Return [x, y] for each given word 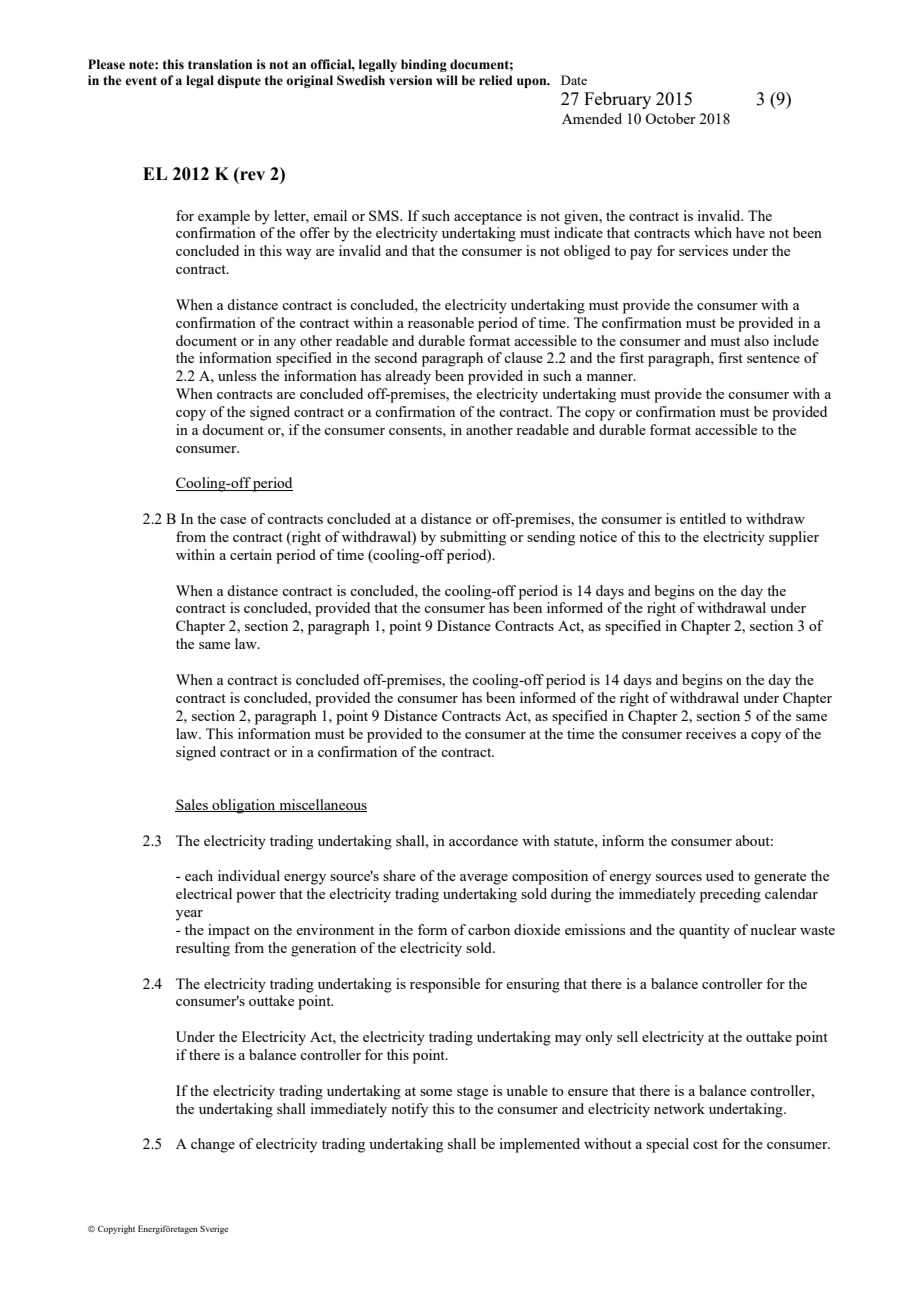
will [447, 80]
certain [251, 554]
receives [711, 733]
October [670, 118]
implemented [539, 1145]
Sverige [214, 1229]
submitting [473, 538]
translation [220, 64]
